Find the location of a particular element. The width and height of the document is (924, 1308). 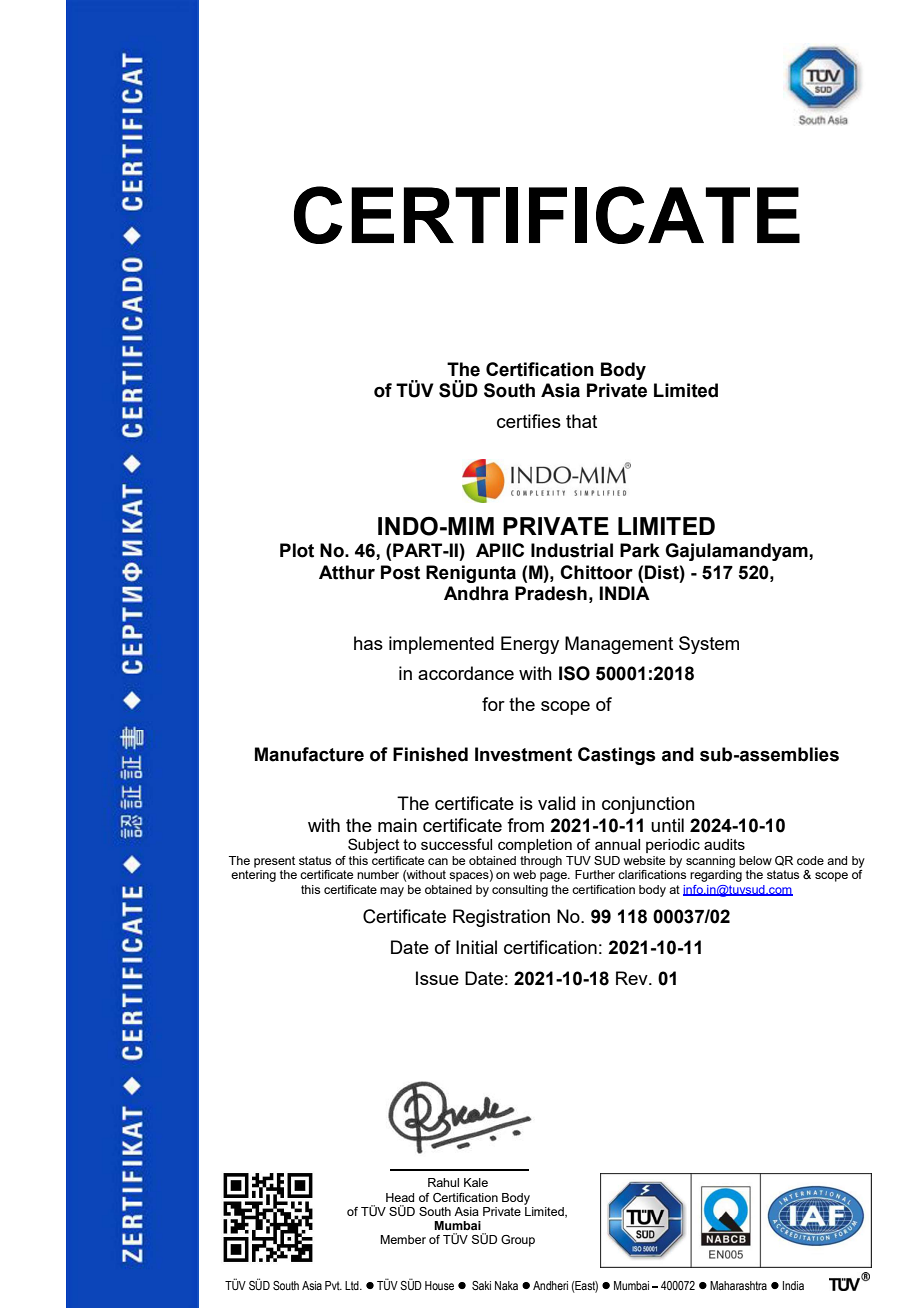

Plot is located at coordinates (297, 550).
